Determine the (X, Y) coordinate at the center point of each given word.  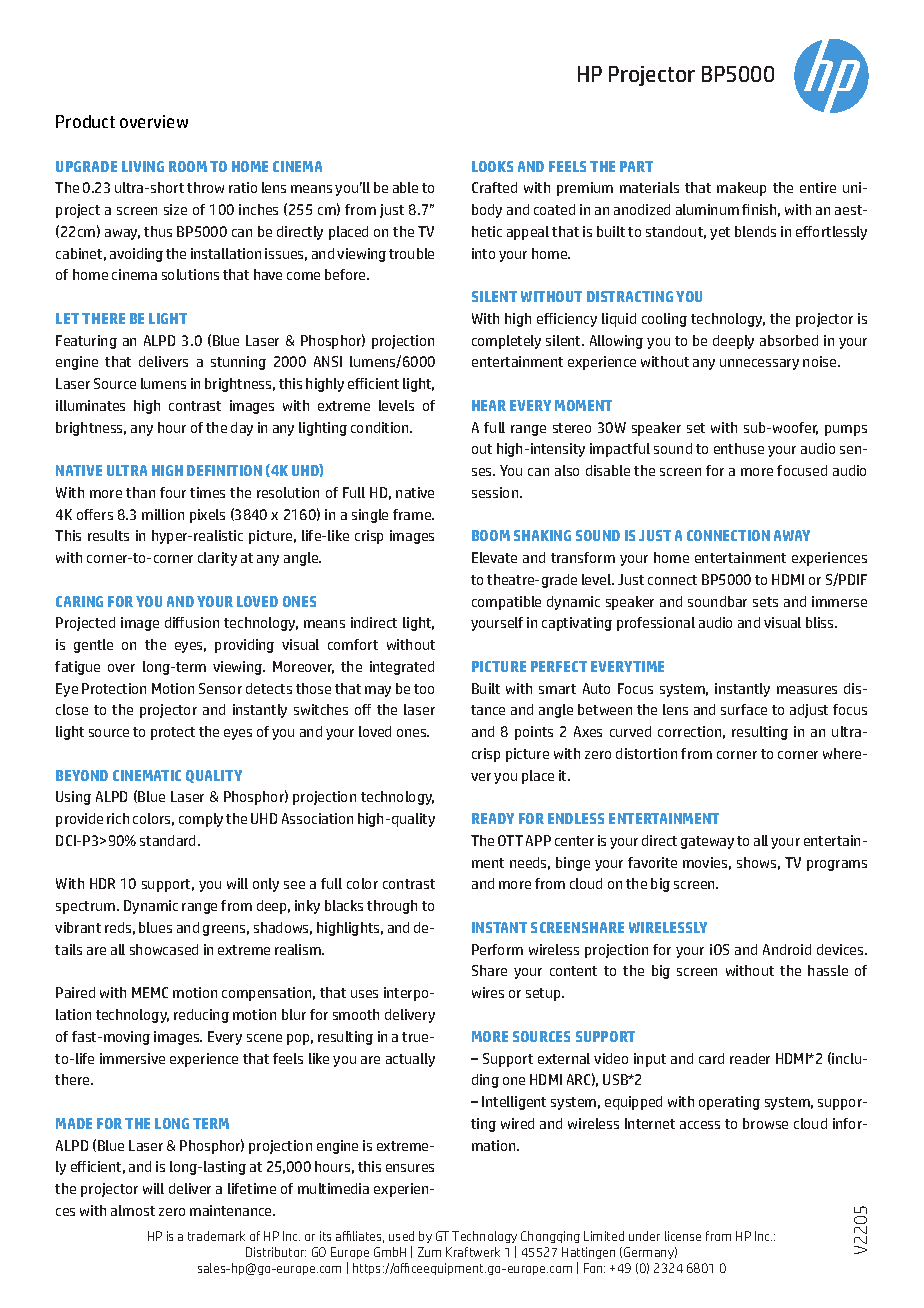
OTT (510, 840)
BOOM (491, 535)
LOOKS (492, 166)
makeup (741, 189)
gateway (707, 842)
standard (169, 840)
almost (133, 1210)
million (163, 514)
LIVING (143, 166)
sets (765, 602)
